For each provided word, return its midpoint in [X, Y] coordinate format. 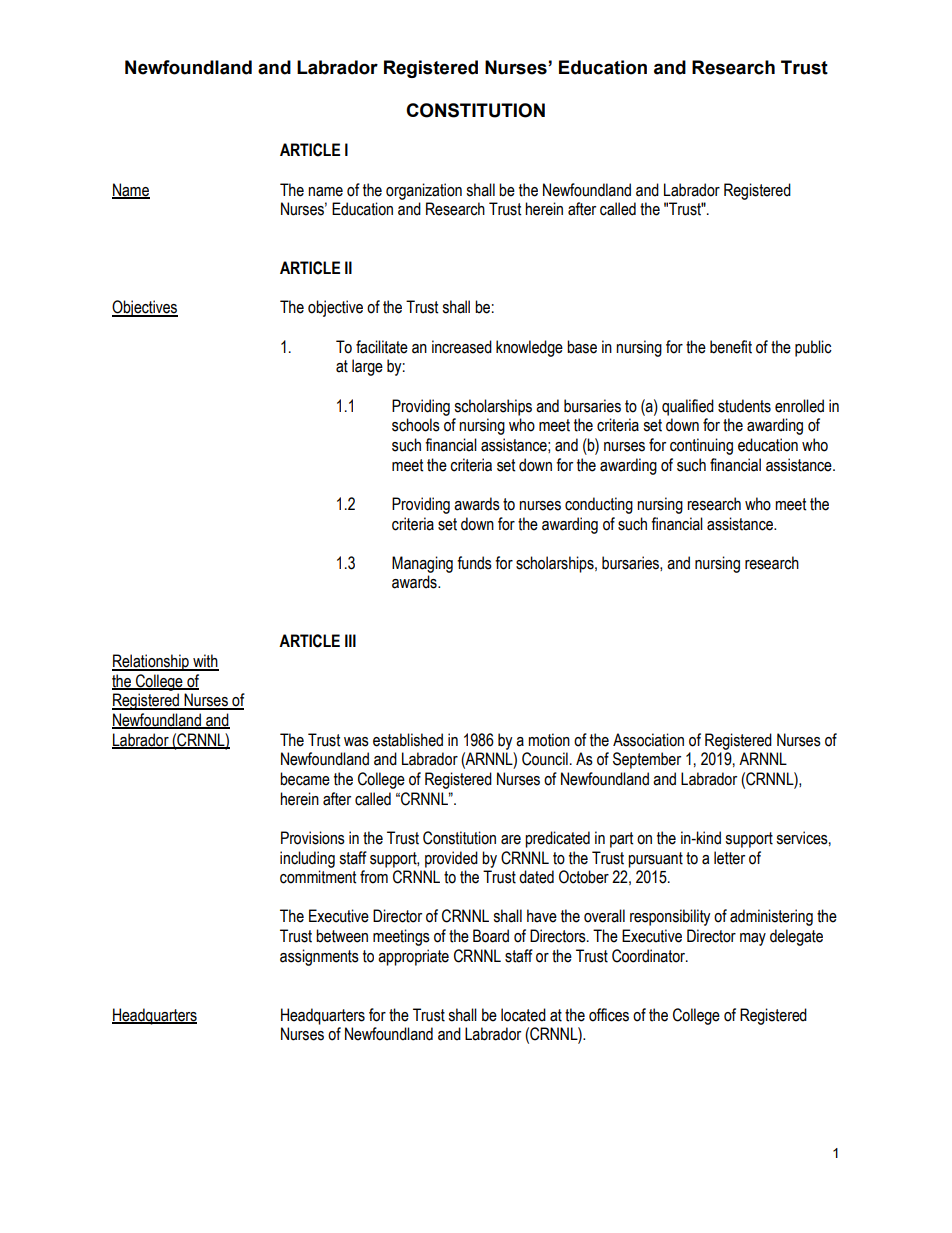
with [205, 662]
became [305, 779]
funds [474, 563]
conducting [599, 505]
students [744, 406]
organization [424, 191]
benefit [731, 347]
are [511, 840]
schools [416, 425]
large [367, 367]
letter [729, 858]
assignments [319, 957]
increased [462, 347]
